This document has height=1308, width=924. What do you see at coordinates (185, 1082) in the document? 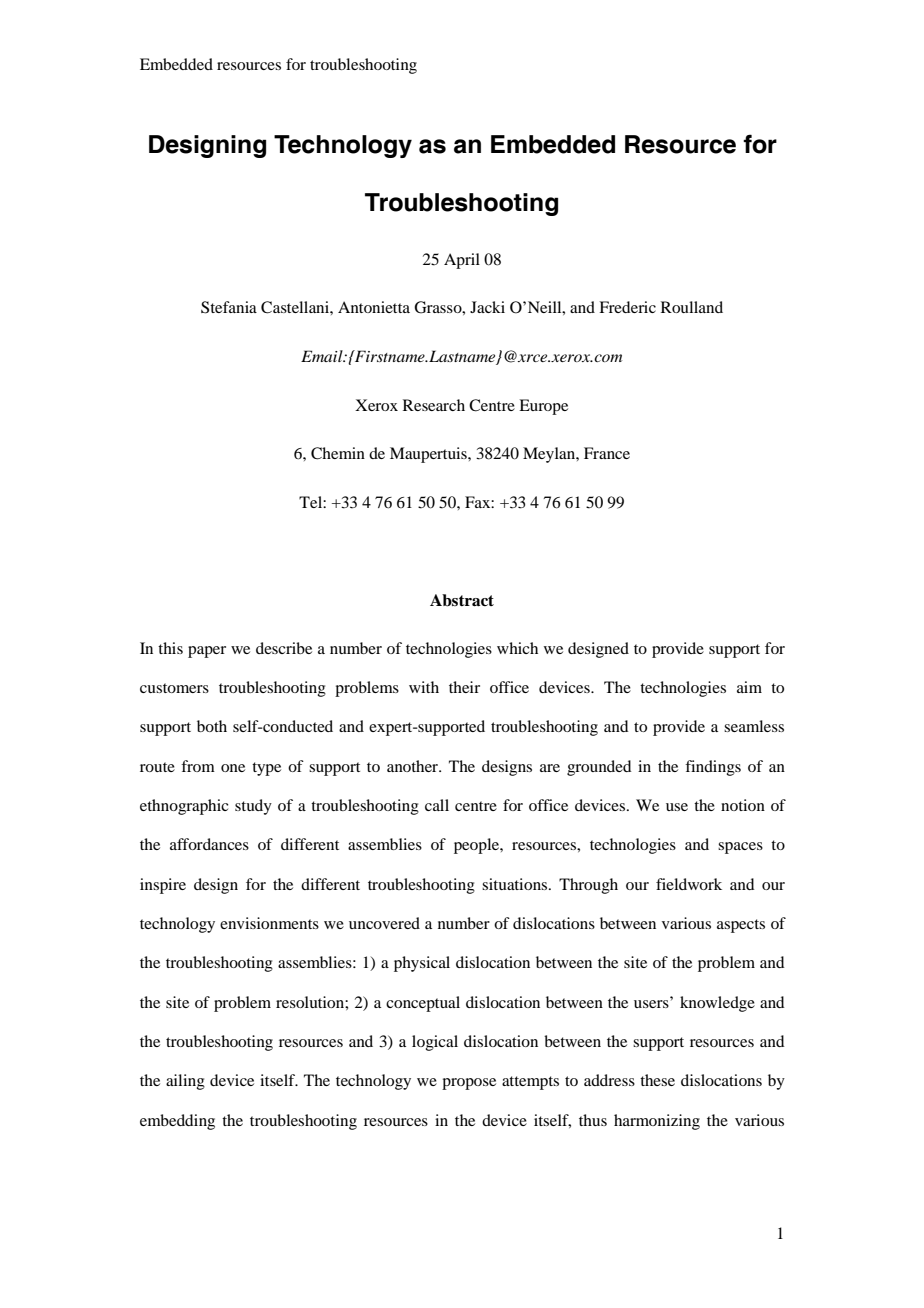
I see `ailing` at bounding box center [185, 1082].
